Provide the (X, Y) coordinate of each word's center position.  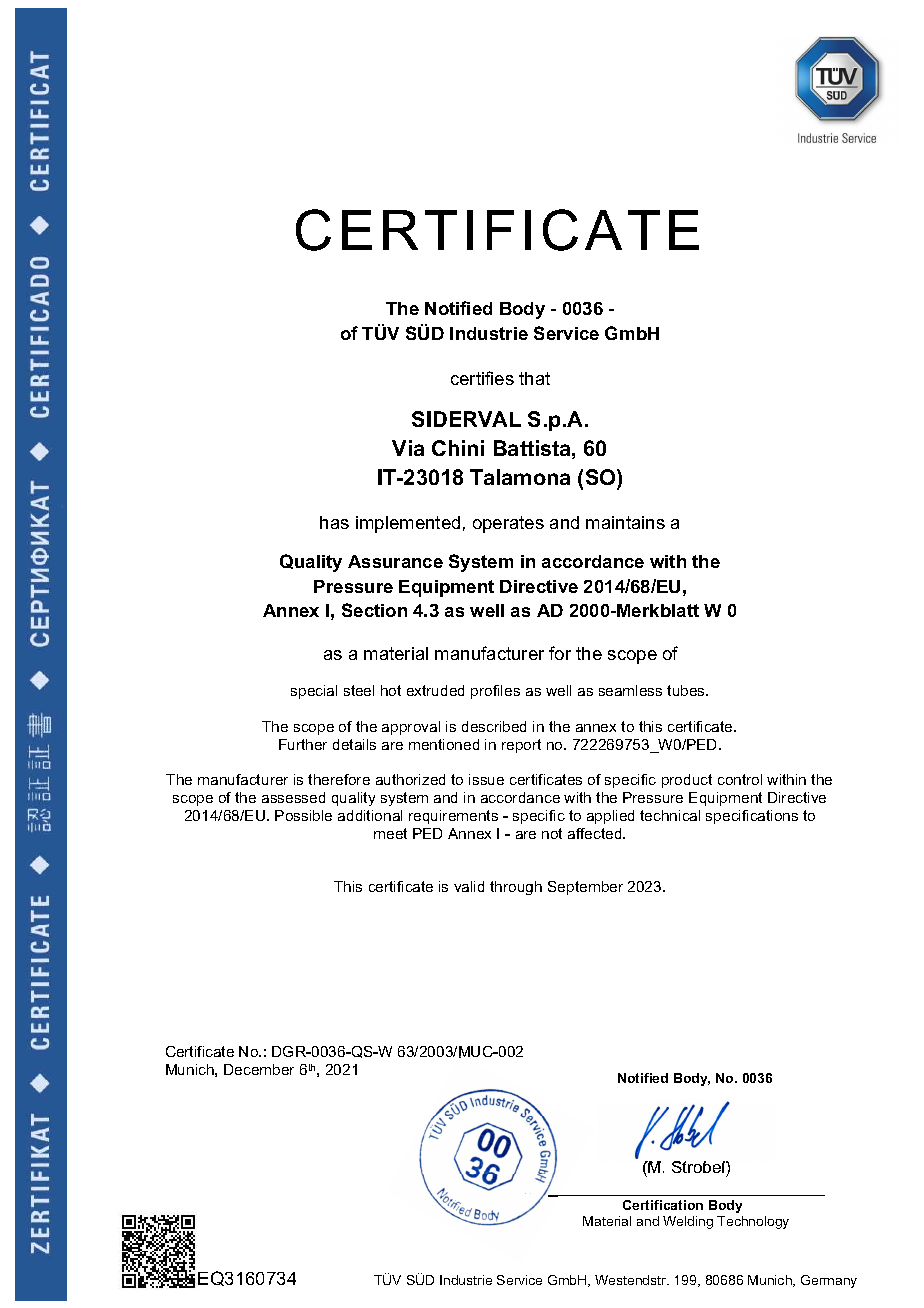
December (259, 1069)
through (516, 888)
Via (408, 448)
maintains (625, 522)
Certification (663, 1205)
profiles (495, 692)
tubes (687, 690)
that (534, 378)
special (314, 692)
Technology (753, 1222)
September (585, 888)
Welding (688, 1222)
